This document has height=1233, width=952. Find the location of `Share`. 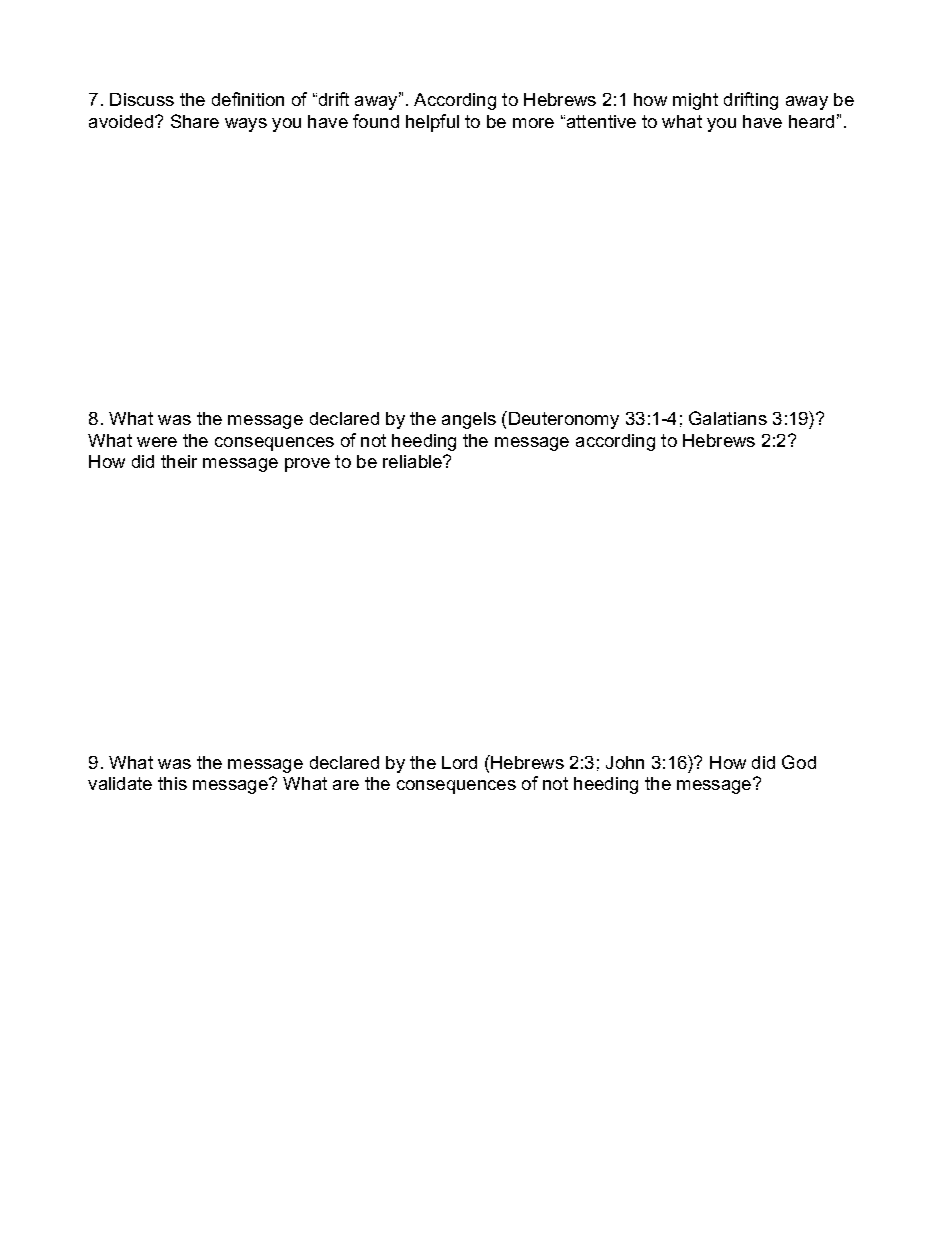

Share is located at coordinates (195, 121).
